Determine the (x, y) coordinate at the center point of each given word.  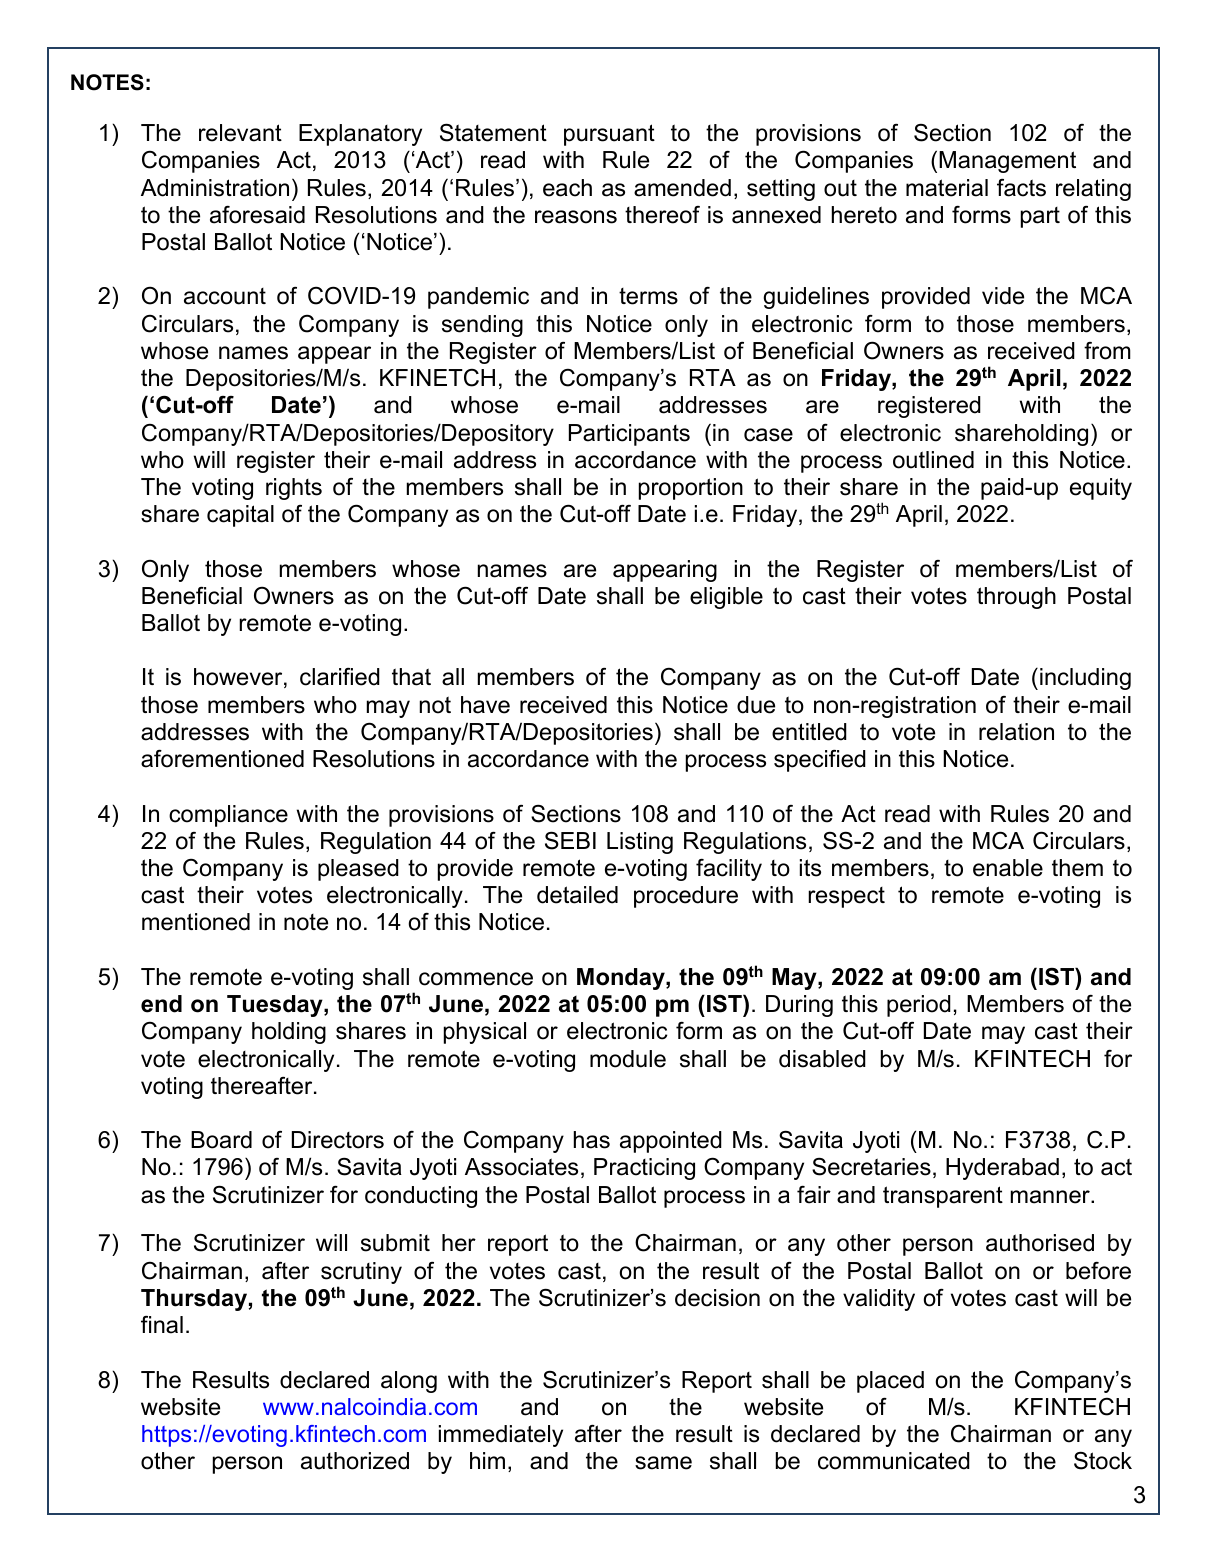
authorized (355, 1461)
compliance (228, 816)
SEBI (570, 840)
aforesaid (257, 215)
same (663, 1463)
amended (682, 188)
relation (1016, 732)
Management (1007, 162)
